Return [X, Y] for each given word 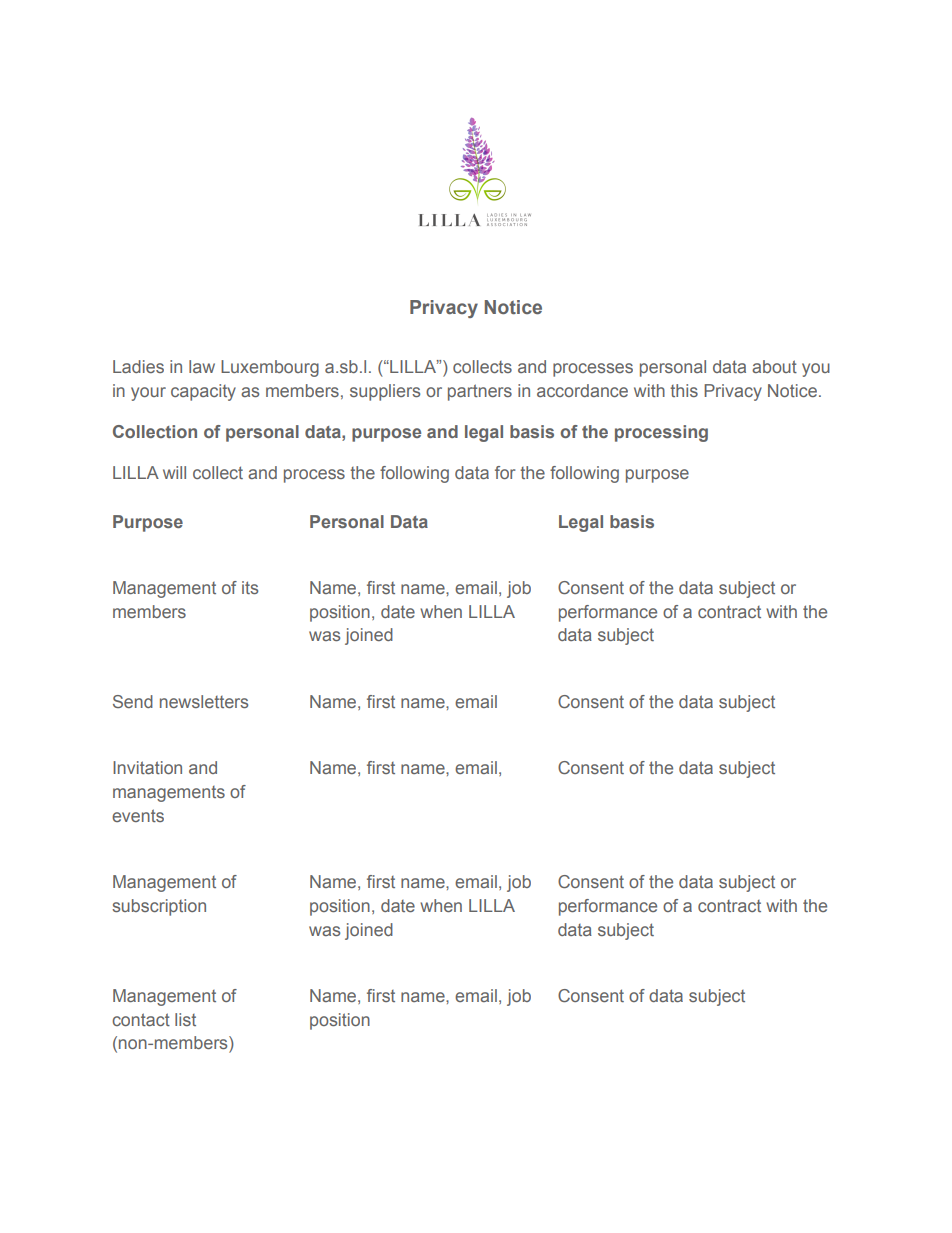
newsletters [204, 701]
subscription [159, 907]
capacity [203, 392]
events [138, 815]
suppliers [385, 392]
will [174, 472]
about [774, 366]
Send [133, 701]
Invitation [147, 767]
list [185, 1019]
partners [480, 392]
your [148, 394]
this [684, 390]
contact [141, 1019]
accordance [582, 390]
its [250, 587]
